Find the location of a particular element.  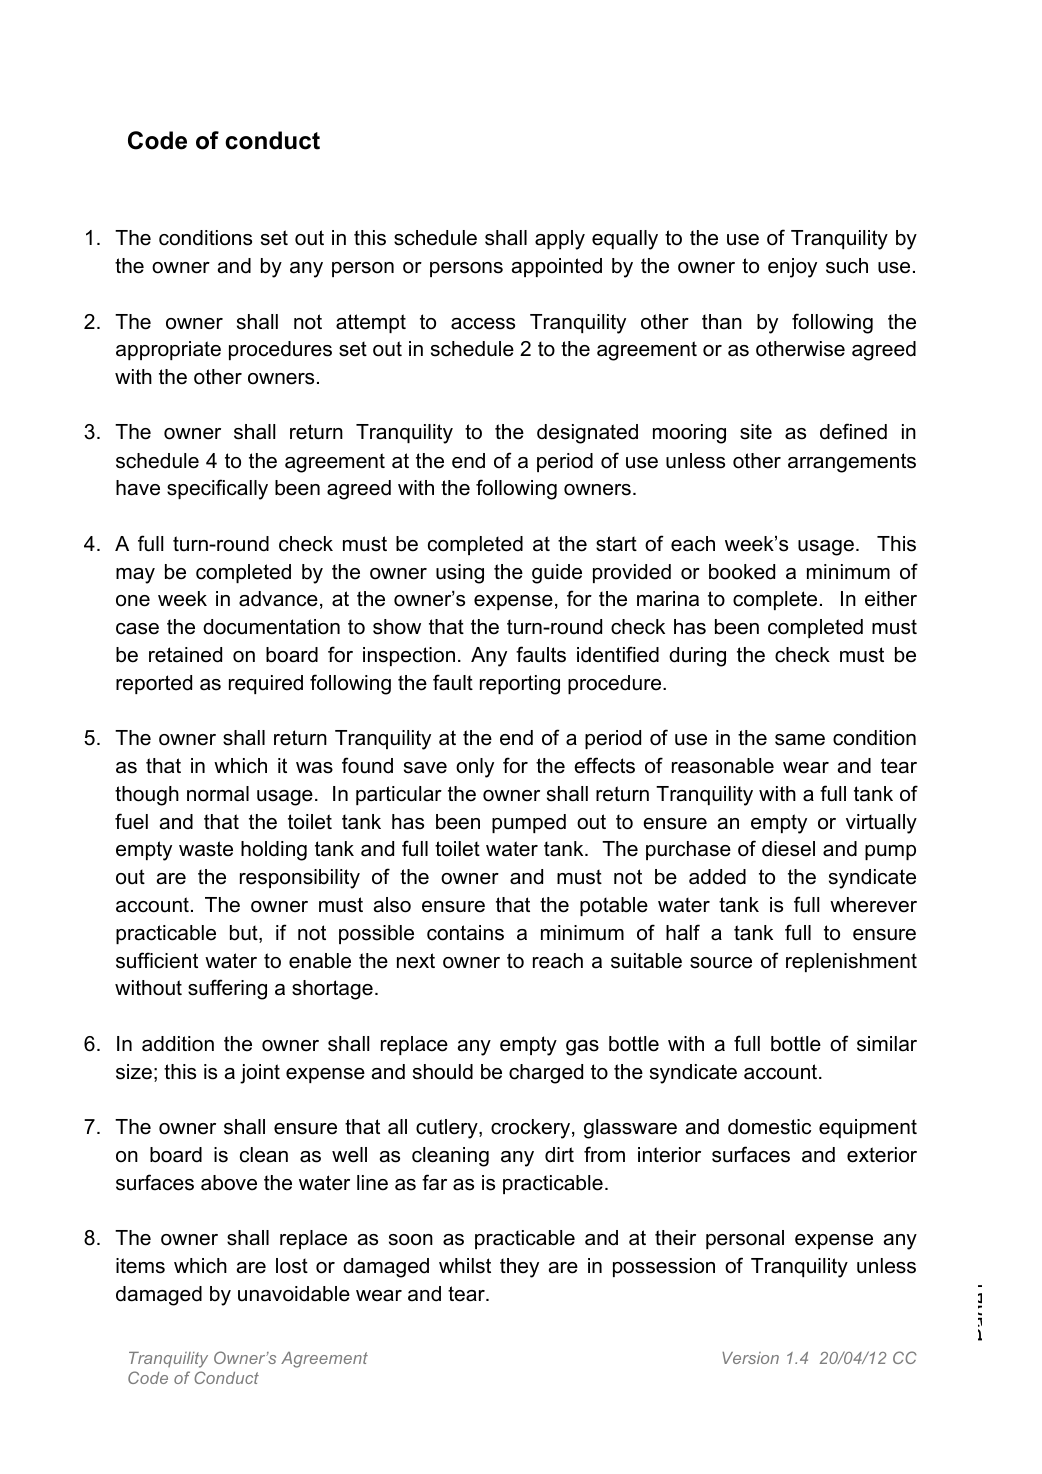

guide is located at coordinates (557, 574).
